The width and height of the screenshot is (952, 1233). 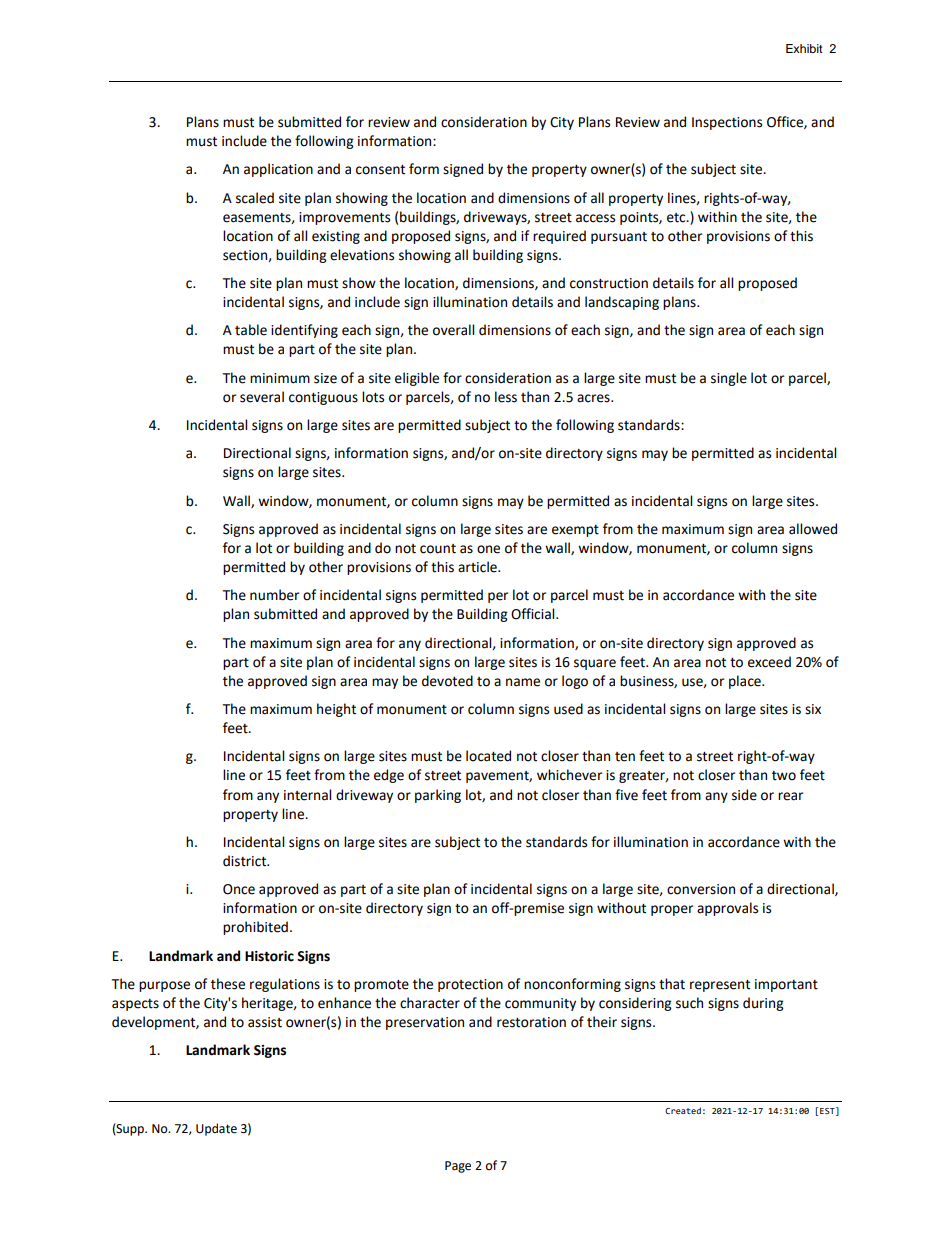 I want to click on Inspections, so click(x=727, y=123).
